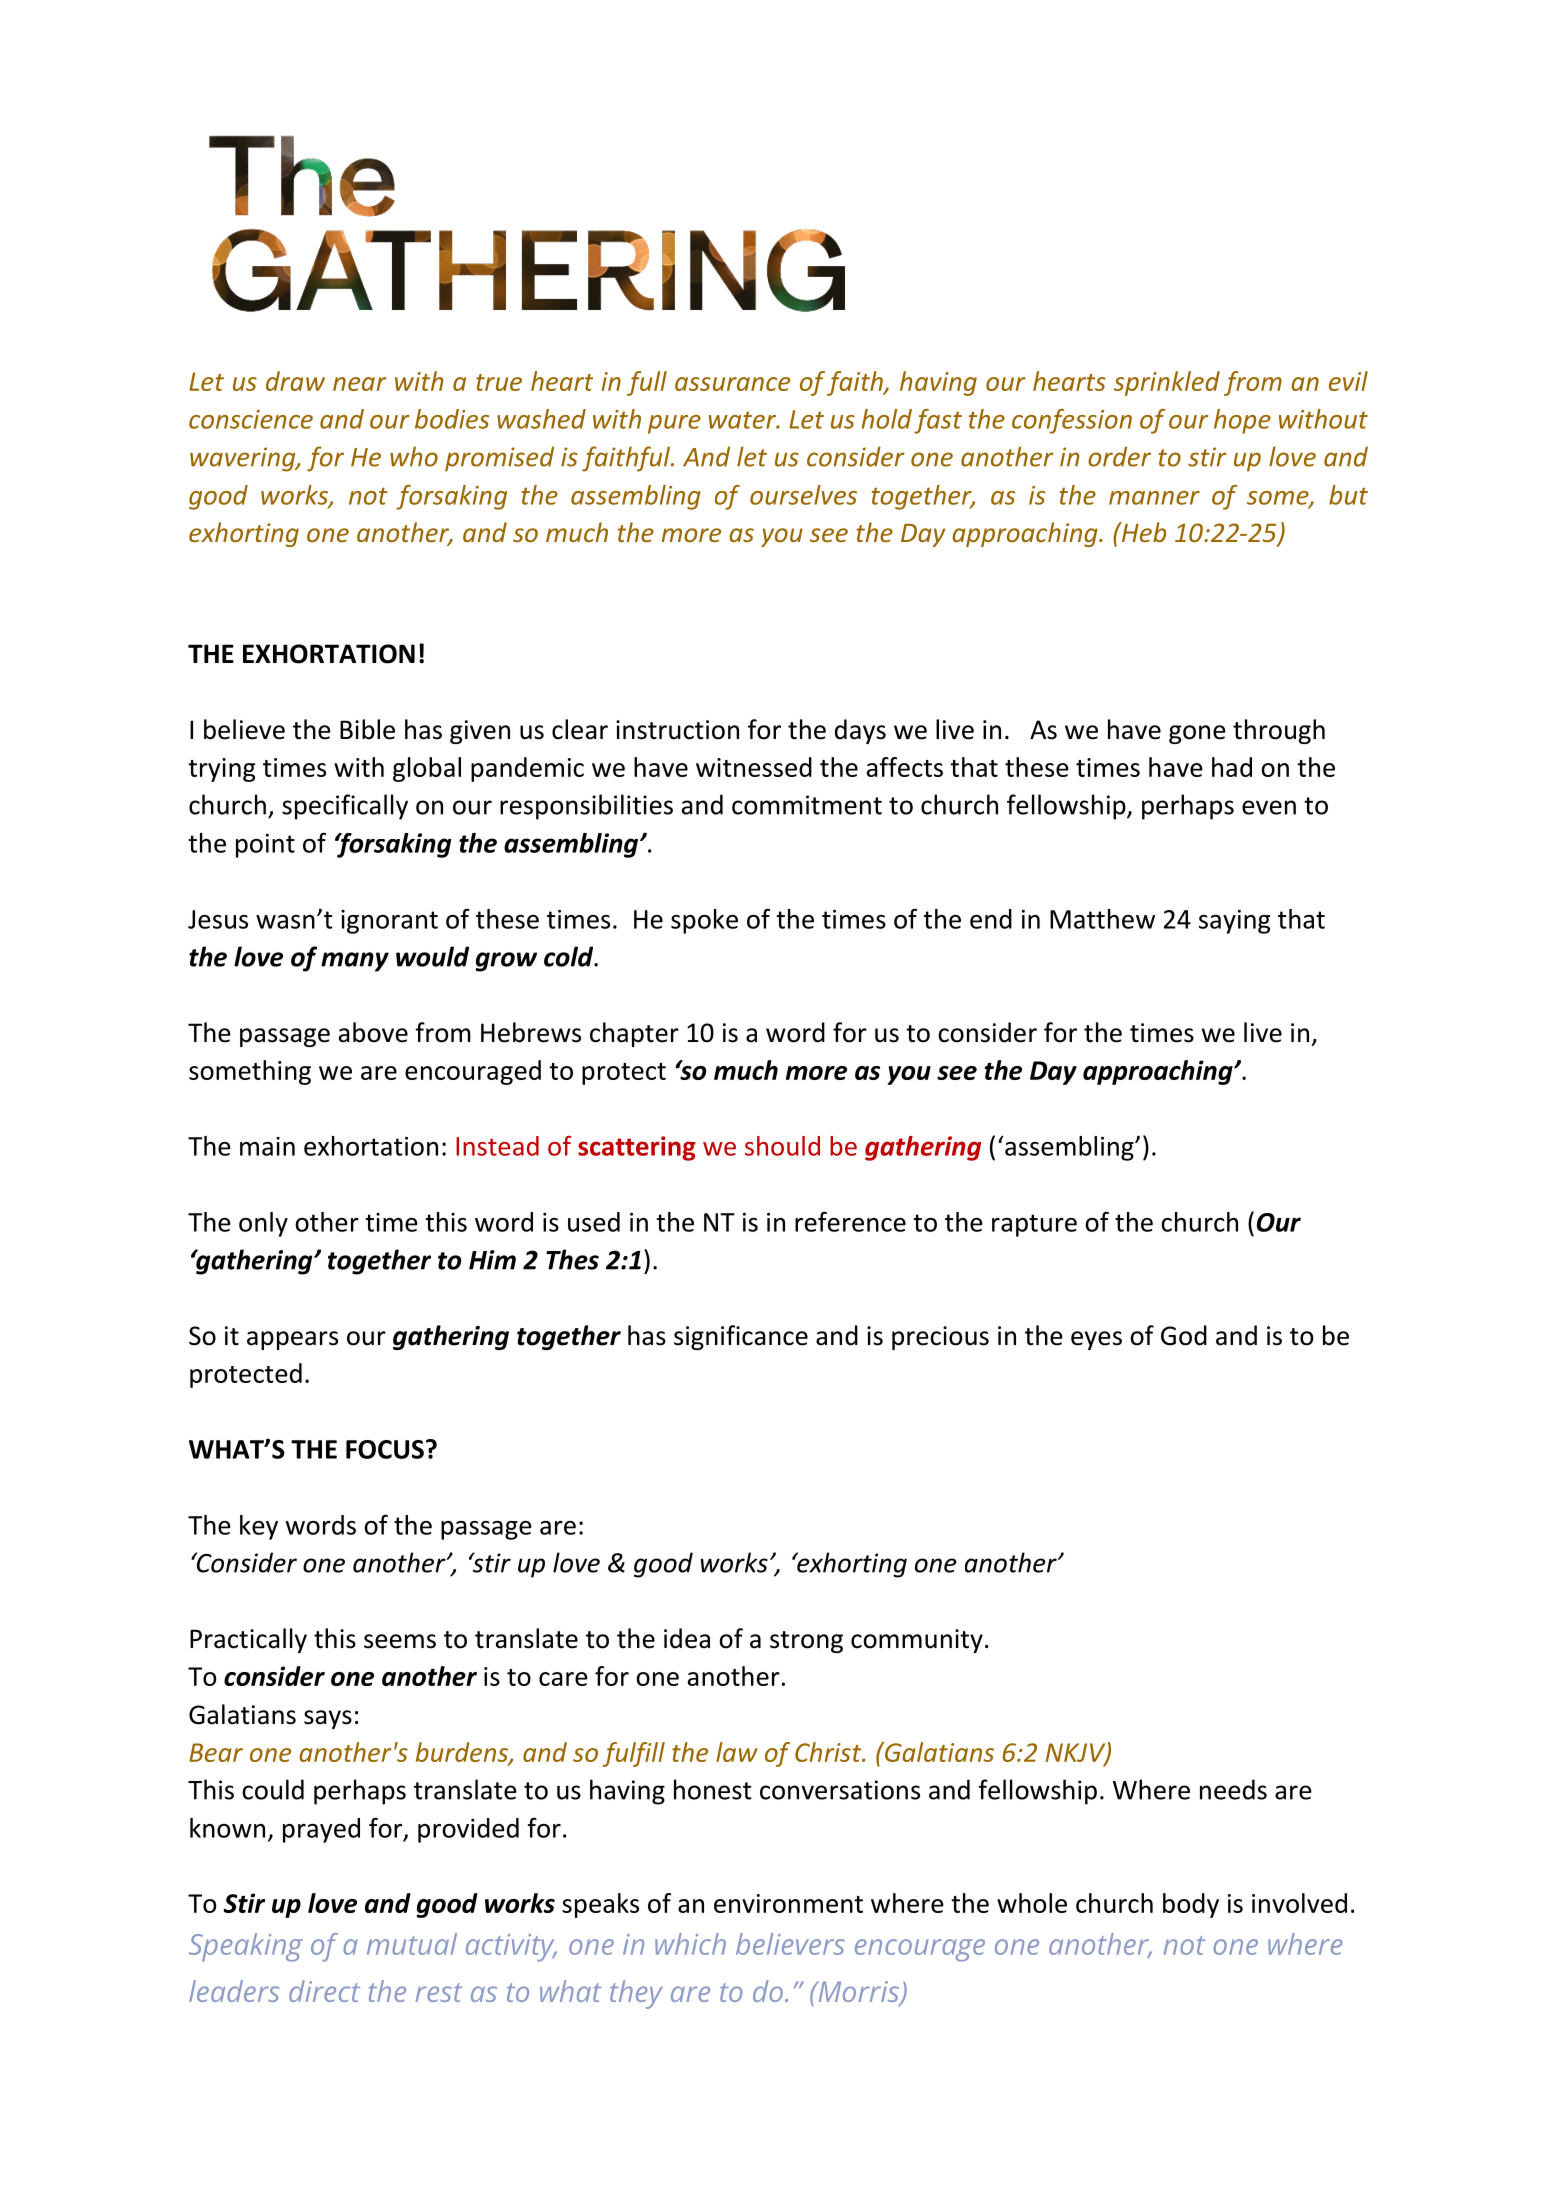 The image size is (1555, 2201). I want to click on hope, so click(1242, 421).
